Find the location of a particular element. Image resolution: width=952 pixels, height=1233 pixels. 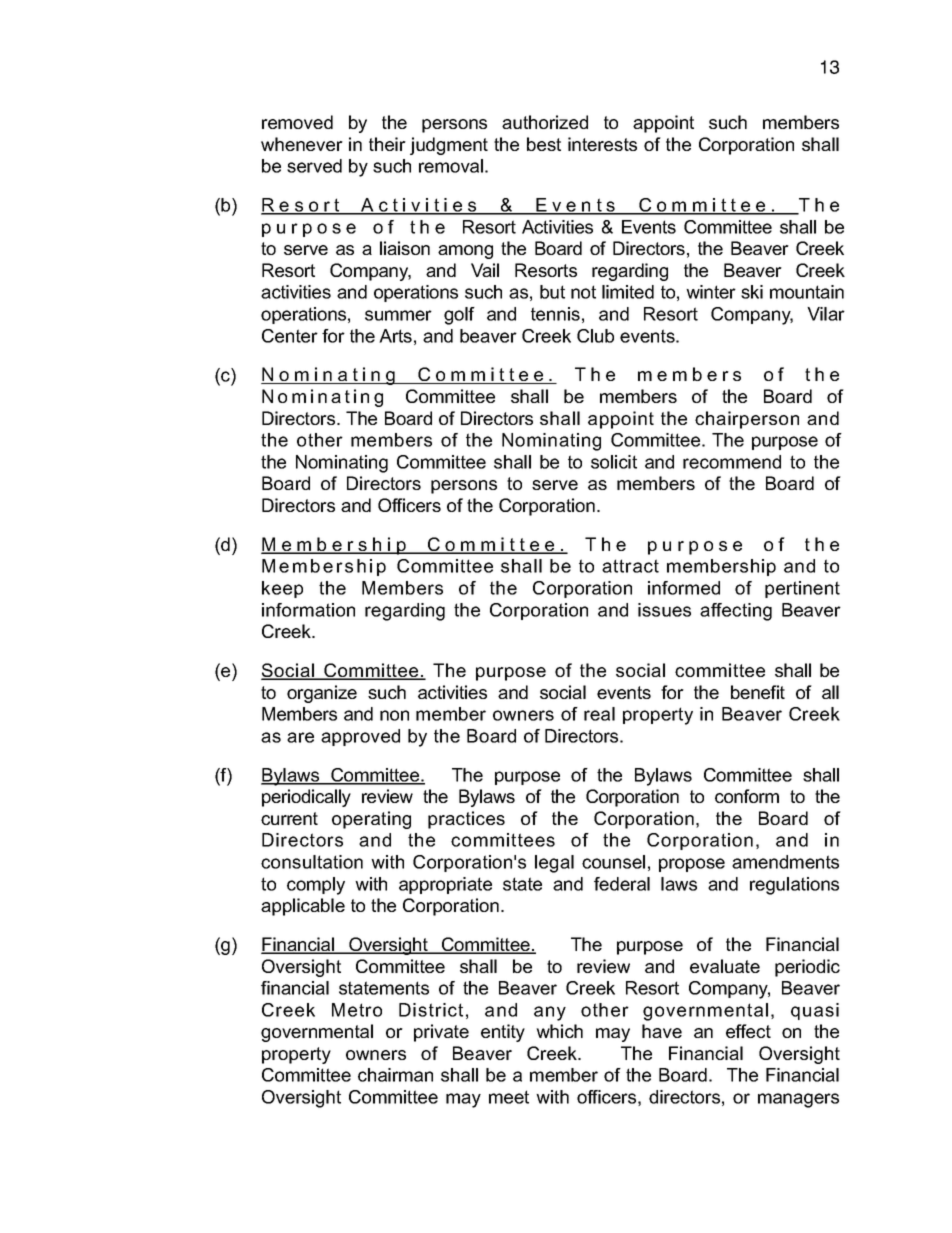

recommend is located at coordinates (732, 462).
